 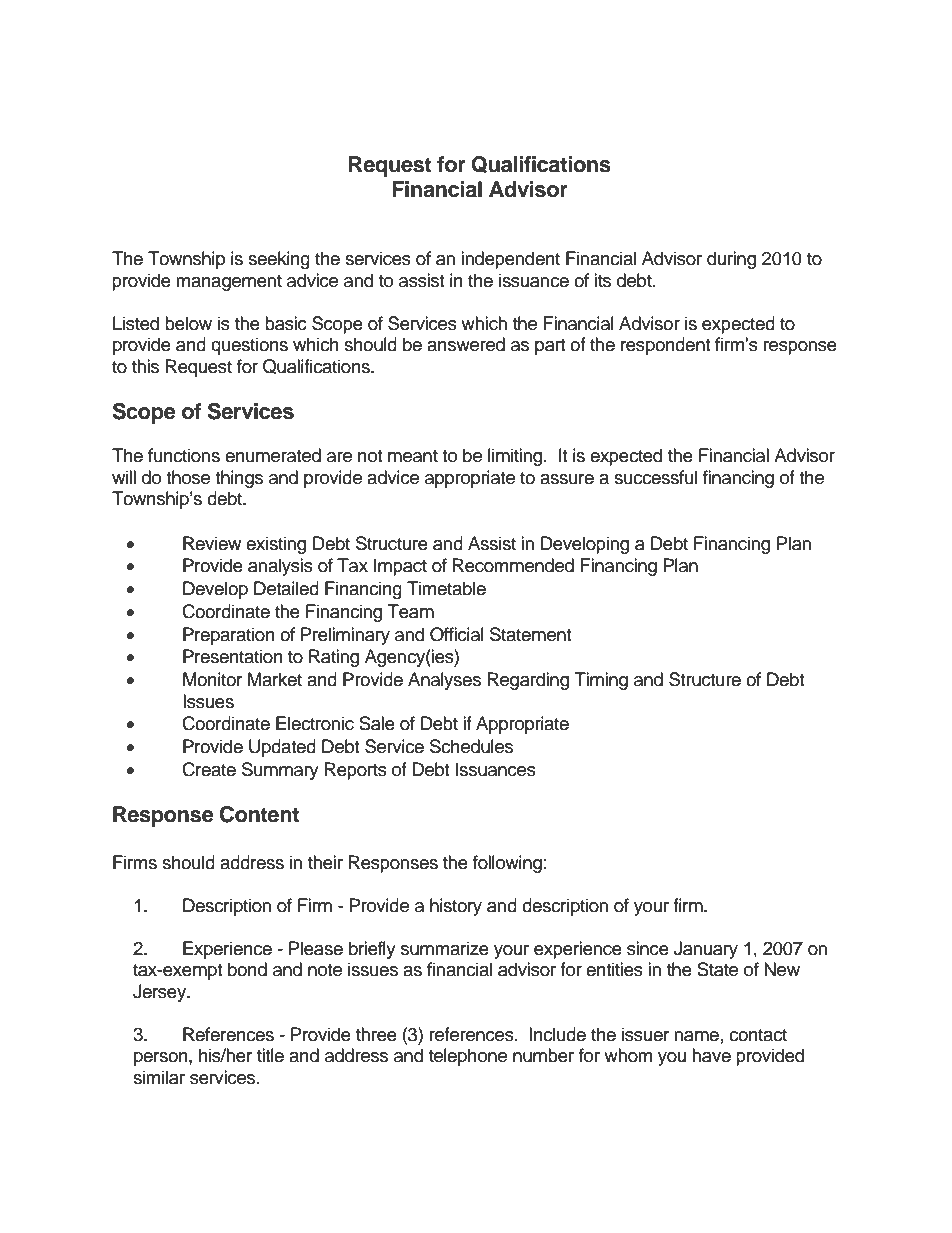 What do you see at coordinates (212, 543) in the document?
I see `Review` at bounding box center [212, 543].
